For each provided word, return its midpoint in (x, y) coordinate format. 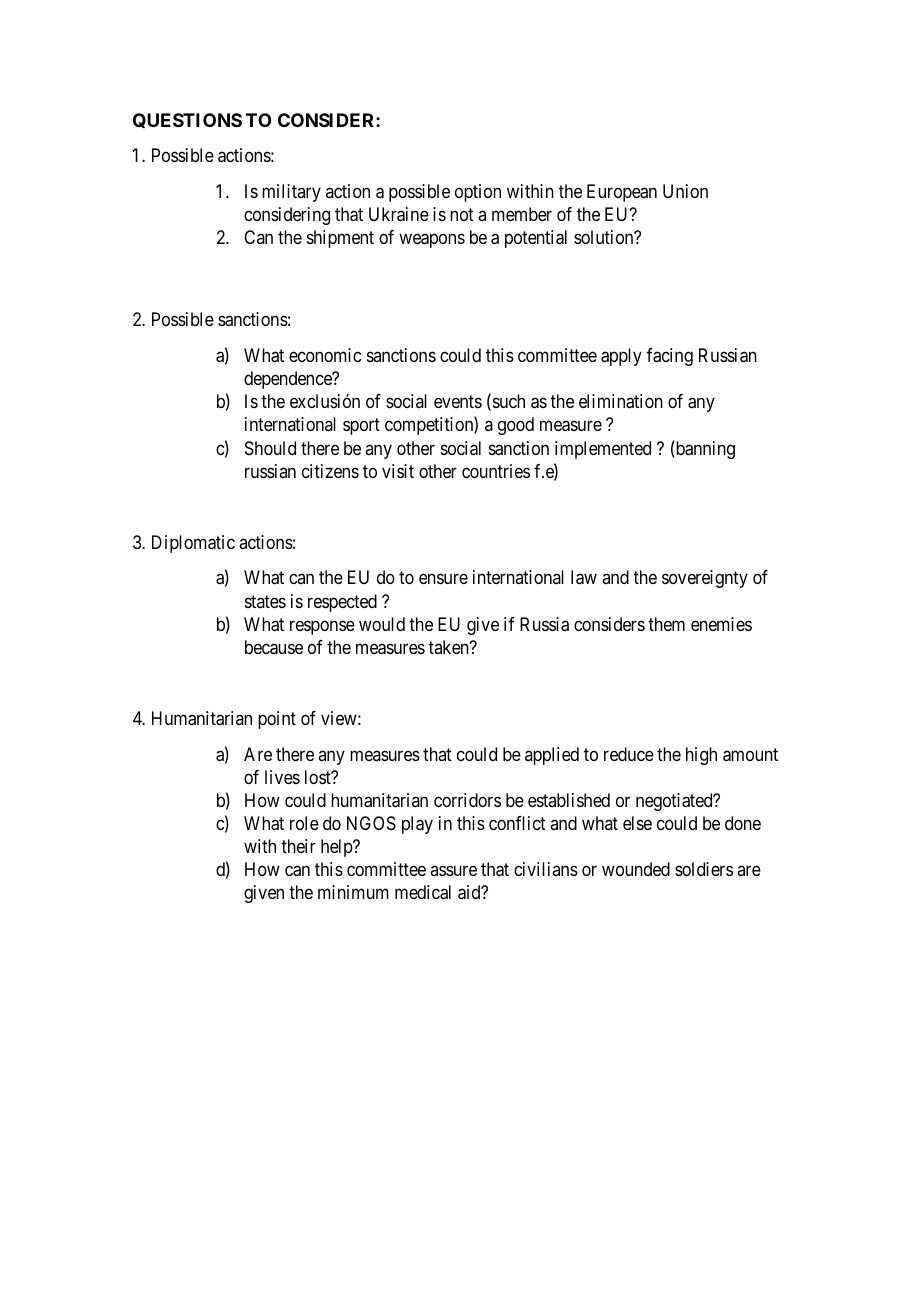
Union (685, 191)
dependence (289, 380)
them (666, 624)
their (298, 846)
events (458, 402)
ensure (443, 579)
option (478, 193)
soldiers (704, 869)
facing (669, 357)
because (274, 647)
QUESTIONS (187, 120)
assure (453, 871)
